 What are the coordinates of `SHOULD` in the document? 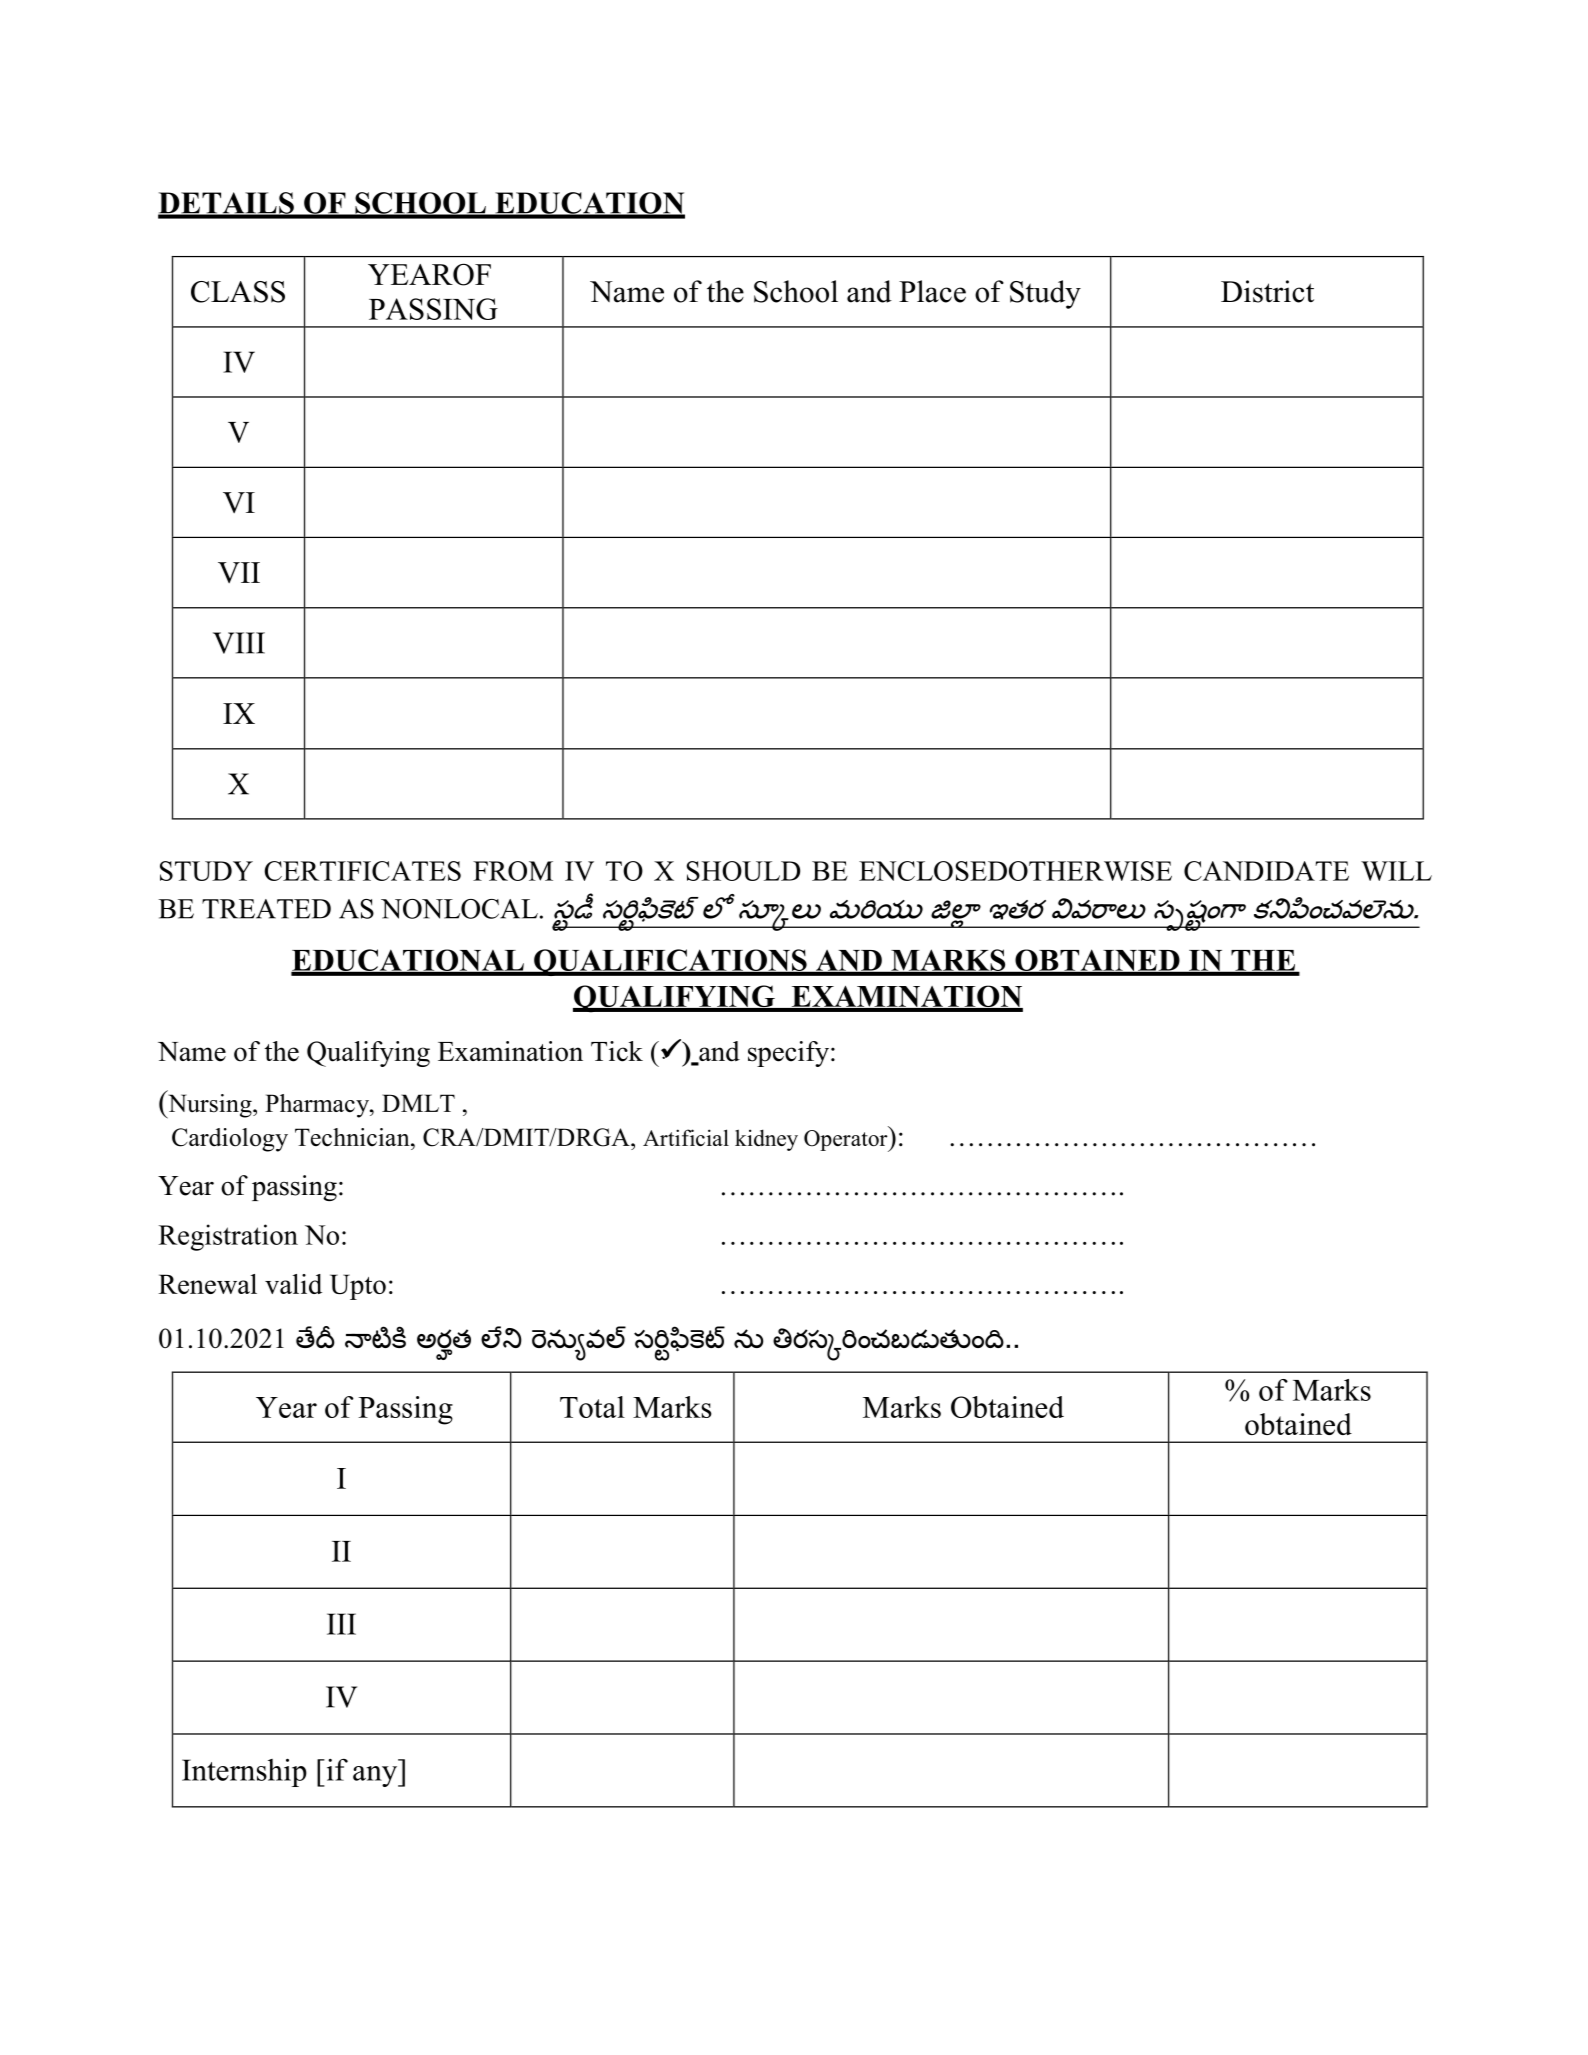 It's located at (743, 871).
